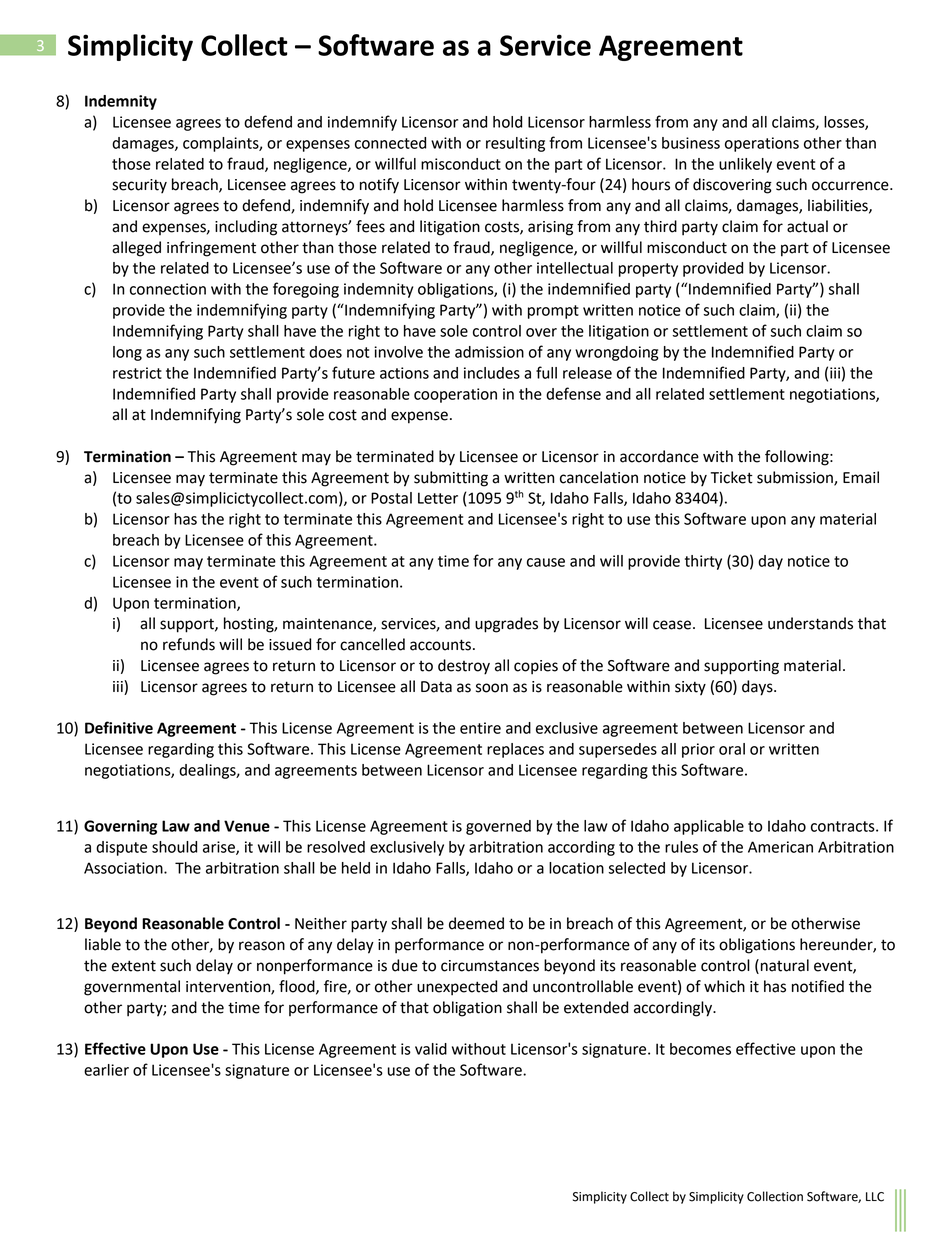 This image has height=1233, width=952. I want to click on Letter, so click(438, 498).
